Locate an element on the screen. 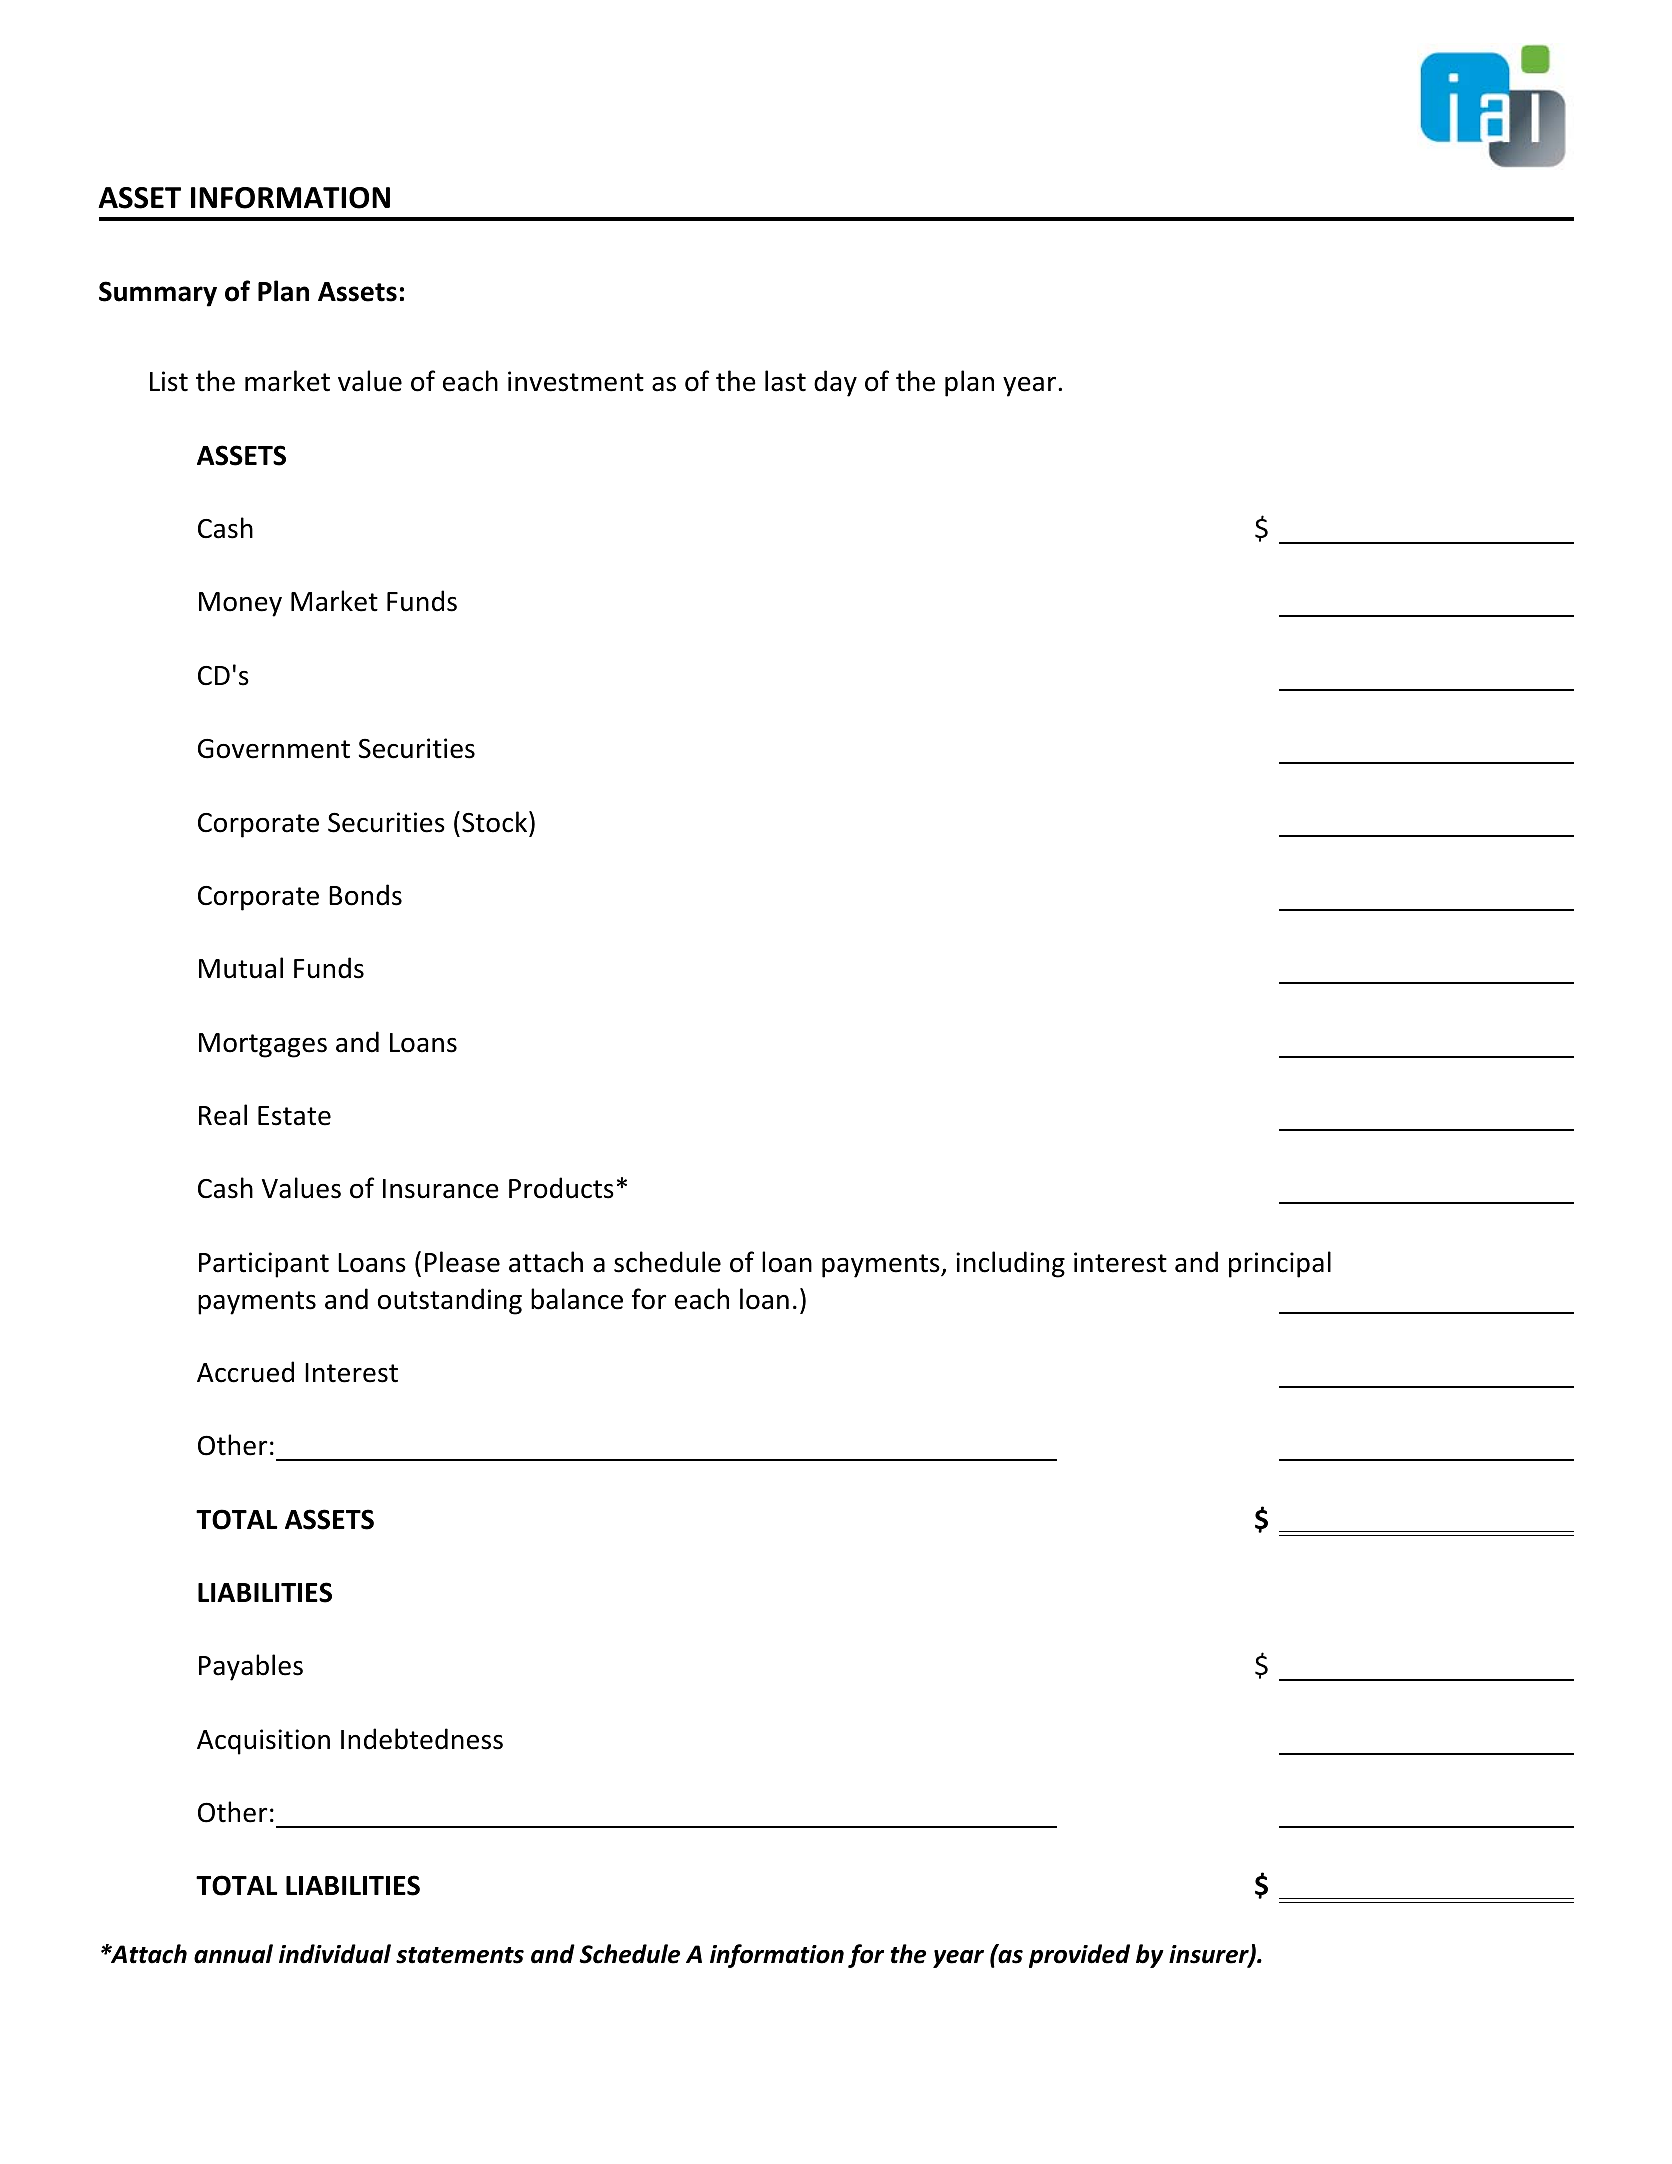 Image resolution: width=1672 pixels, height=2164 pixels. last is located at coordinates (785, 381).
